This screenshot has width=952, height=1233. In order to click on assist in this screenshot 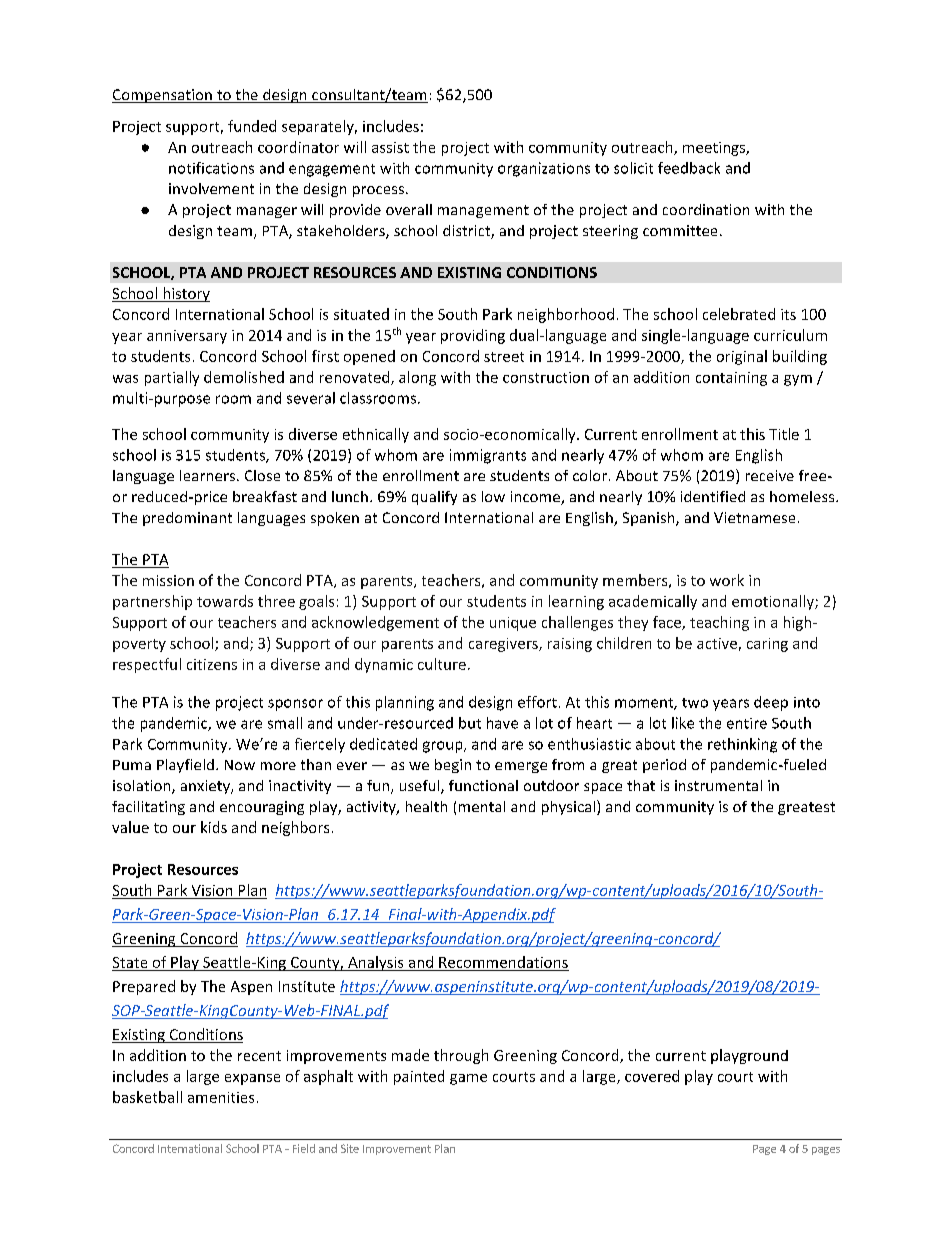, I will do `click(390, 147)`.
